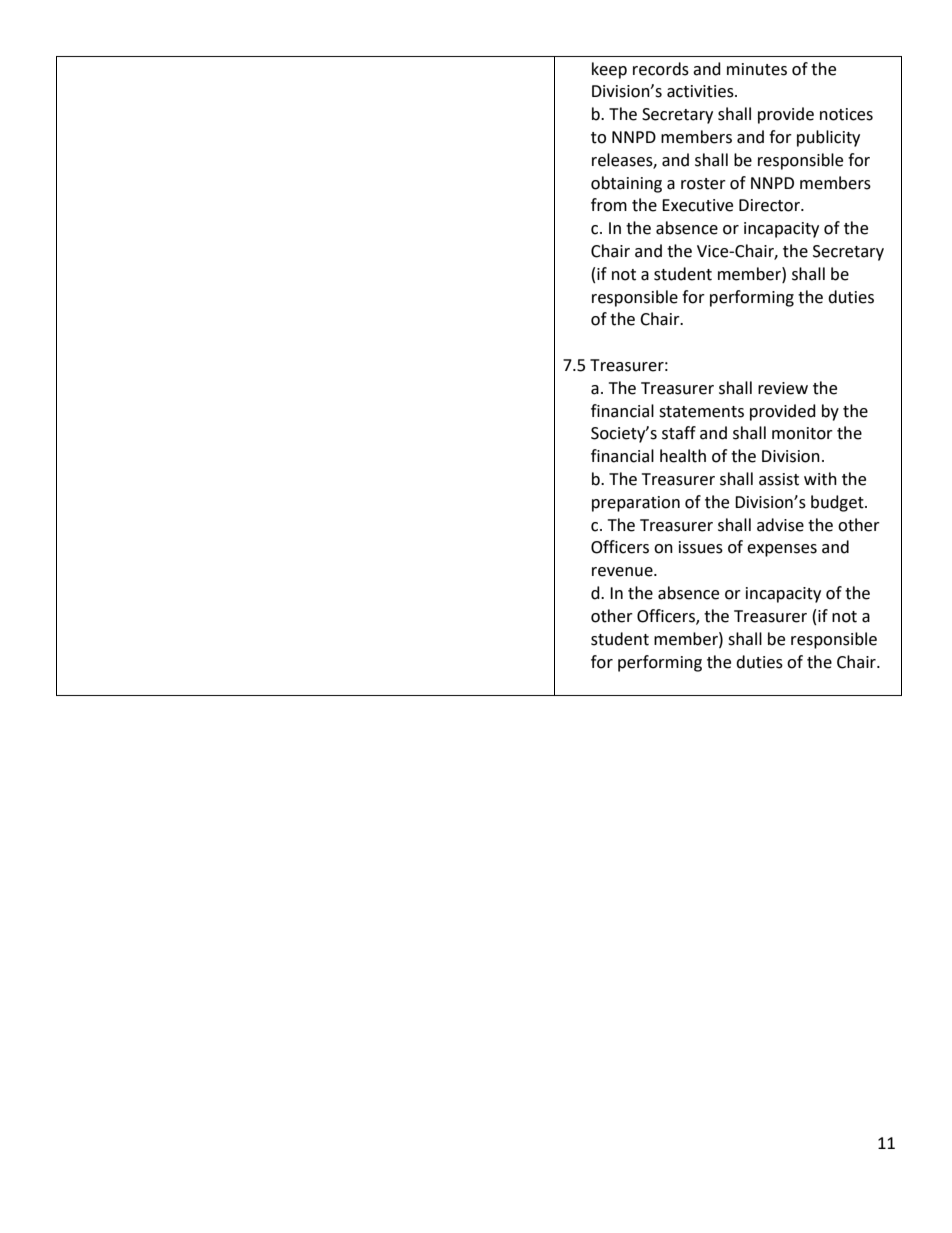 The image size is (952, 1233). What do you see at coordinates (701, 91) in the document?
I see `activities` at bounding box center [701, 91].
